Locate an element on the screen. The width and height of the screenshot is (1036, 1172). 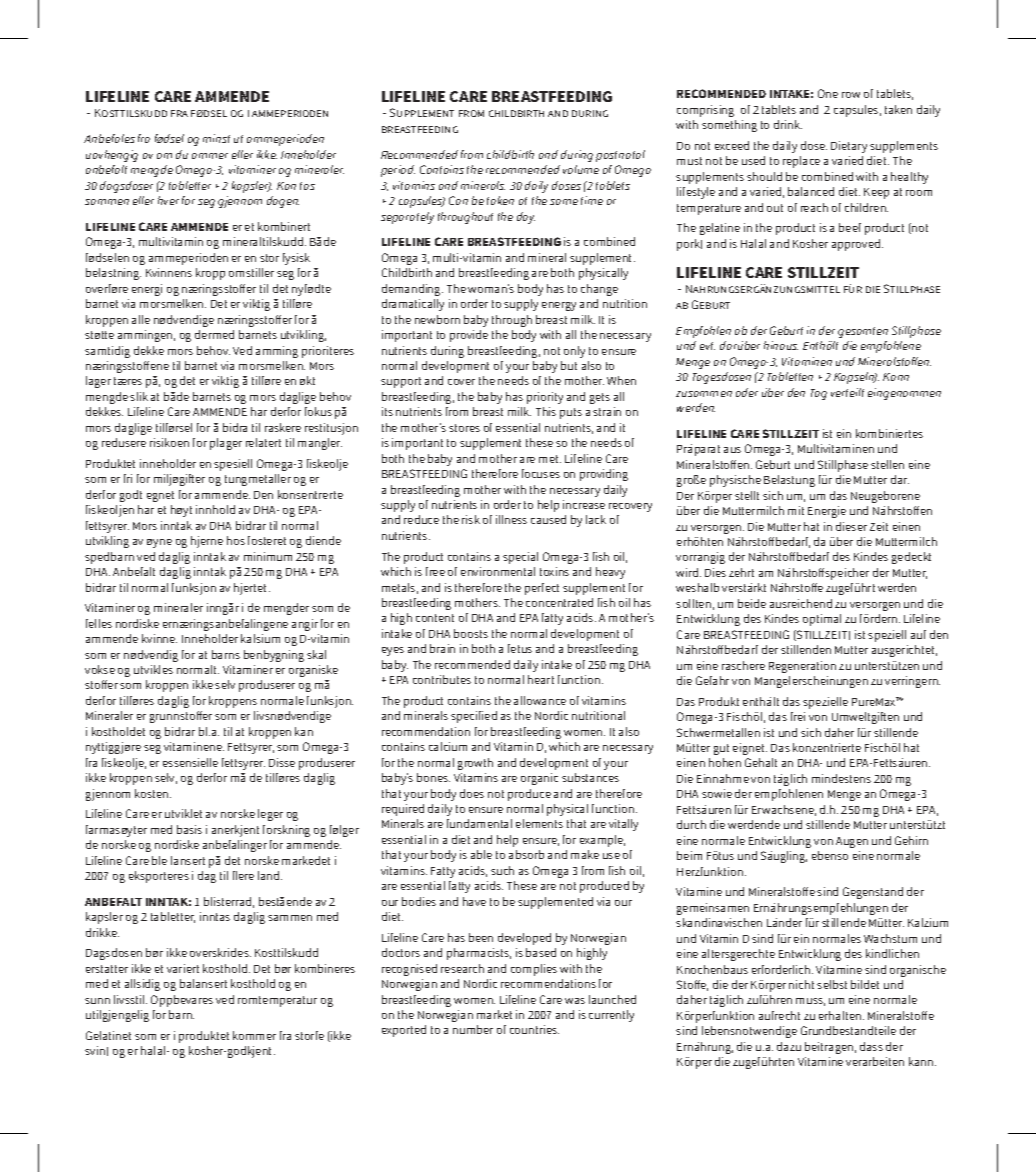
leger is located at coordinates (270, 815).
